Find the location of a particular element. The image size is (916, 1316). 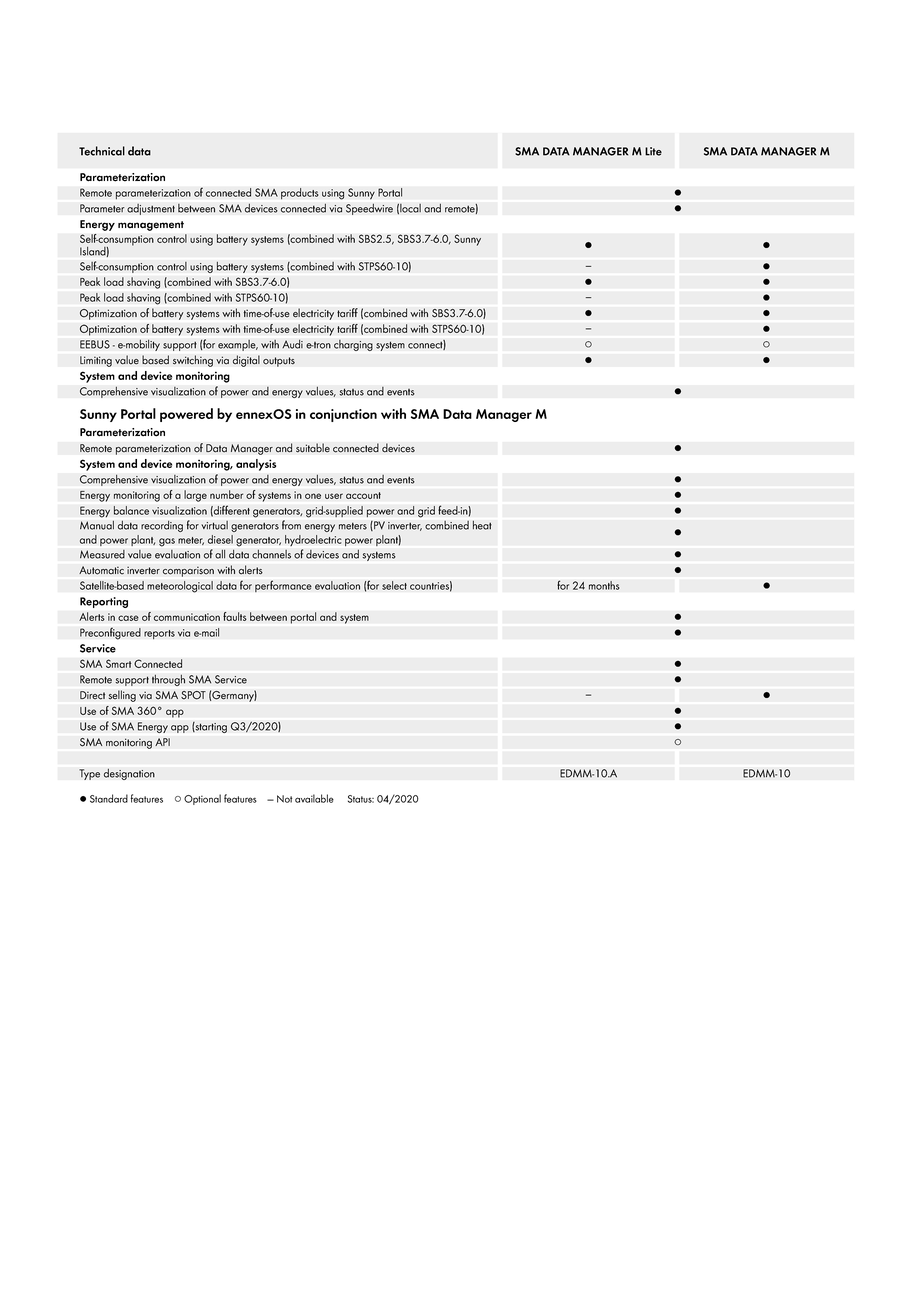

designation is located at coordinates (129, 774).
